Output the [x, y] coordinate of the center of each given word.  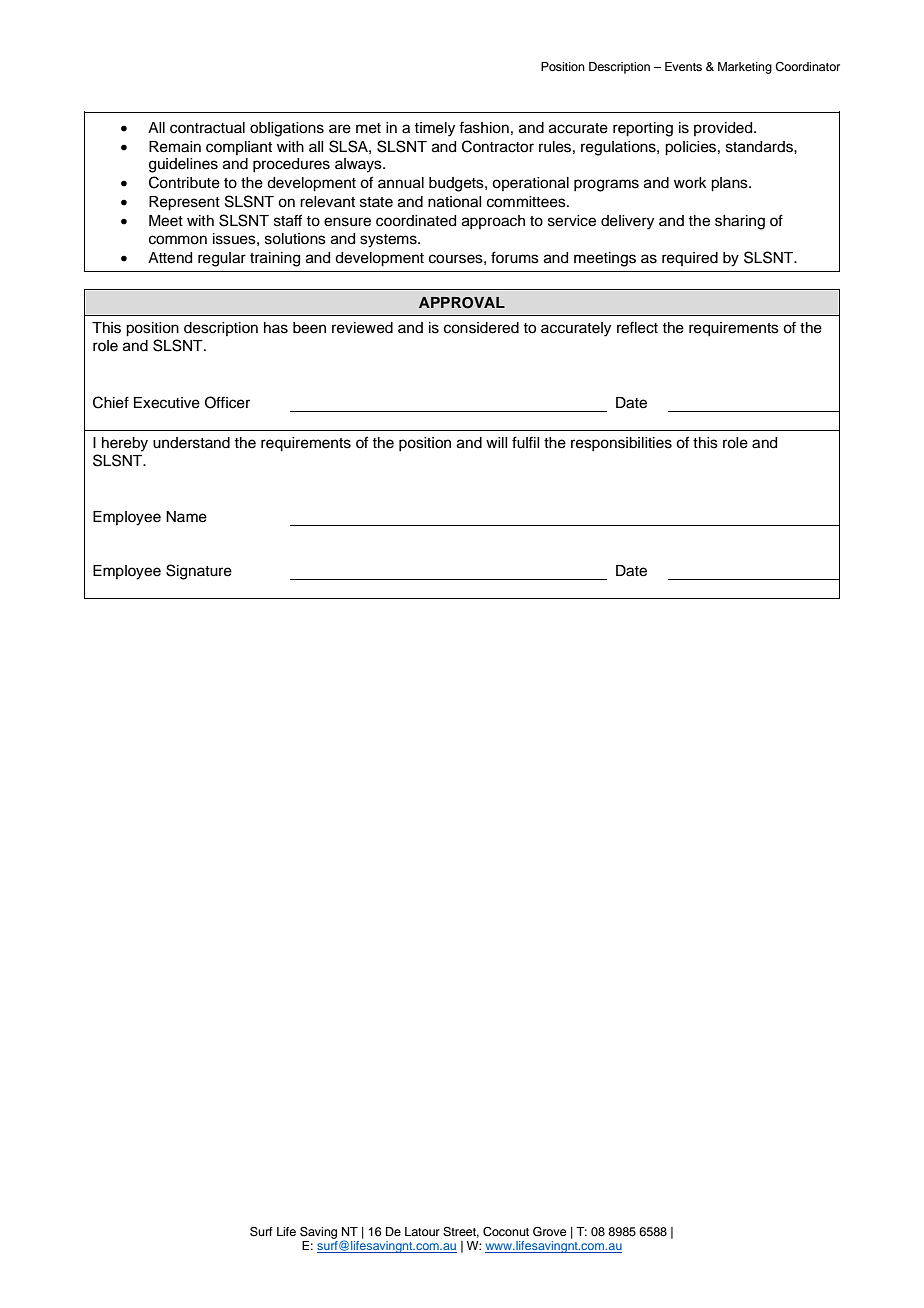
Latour [422, 1231]
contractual [207, 128]
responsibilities [621, 444]
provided [724, 129]
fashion [484, 127]
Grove [549, 1232]
